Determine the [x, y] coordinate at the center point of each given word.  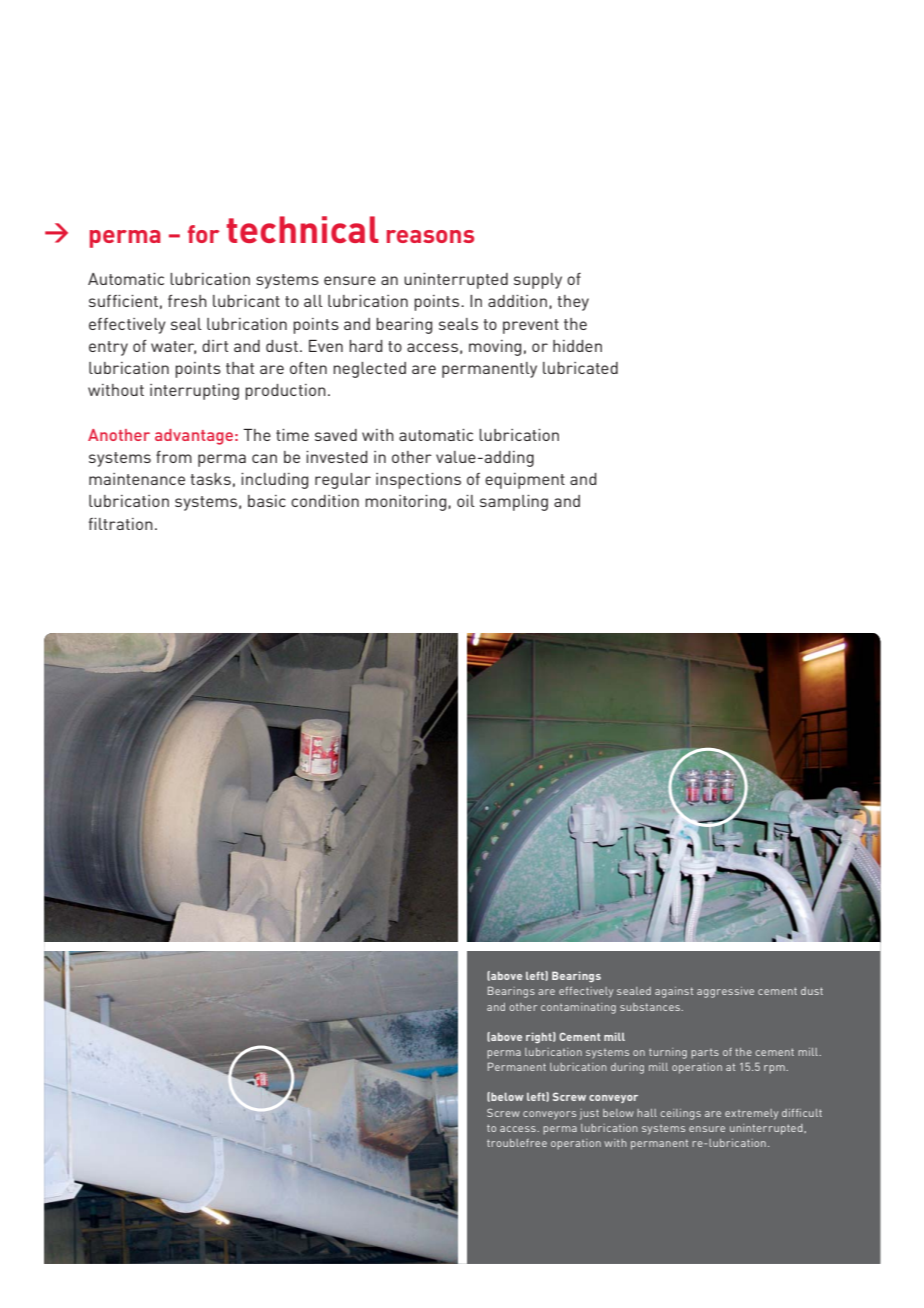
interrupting [194, 392]
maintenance [137, 479]
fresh [187, 301]
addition [517, 301]
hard [366, 346]
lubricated [580, 368]
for [204, 234]
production [285, 392]
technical [303, 229]
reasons [430, 236]
